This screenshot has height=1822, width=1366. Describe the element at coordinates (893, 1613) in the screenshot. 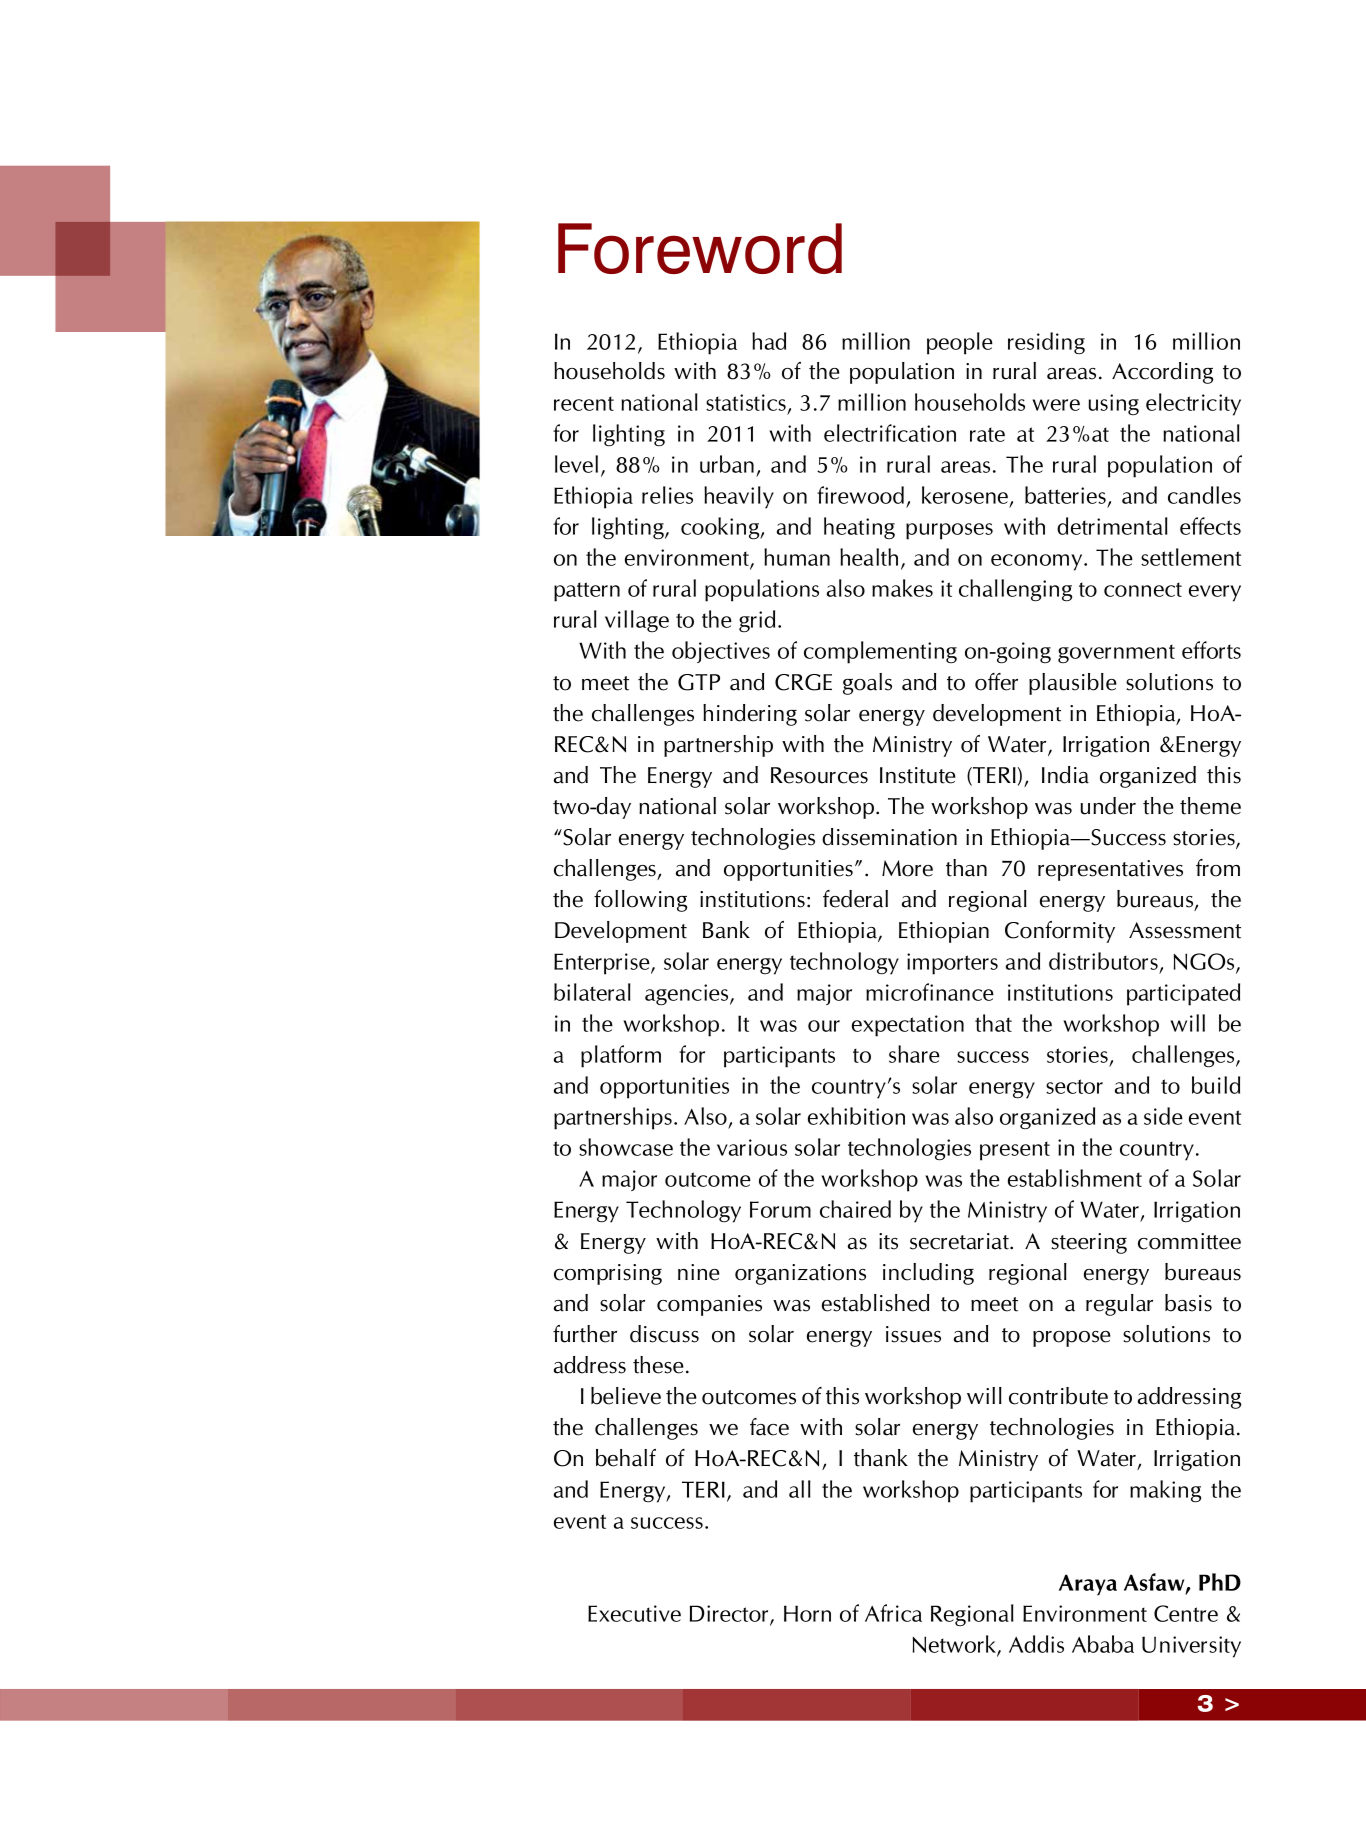

I see `Africa` at that location.
